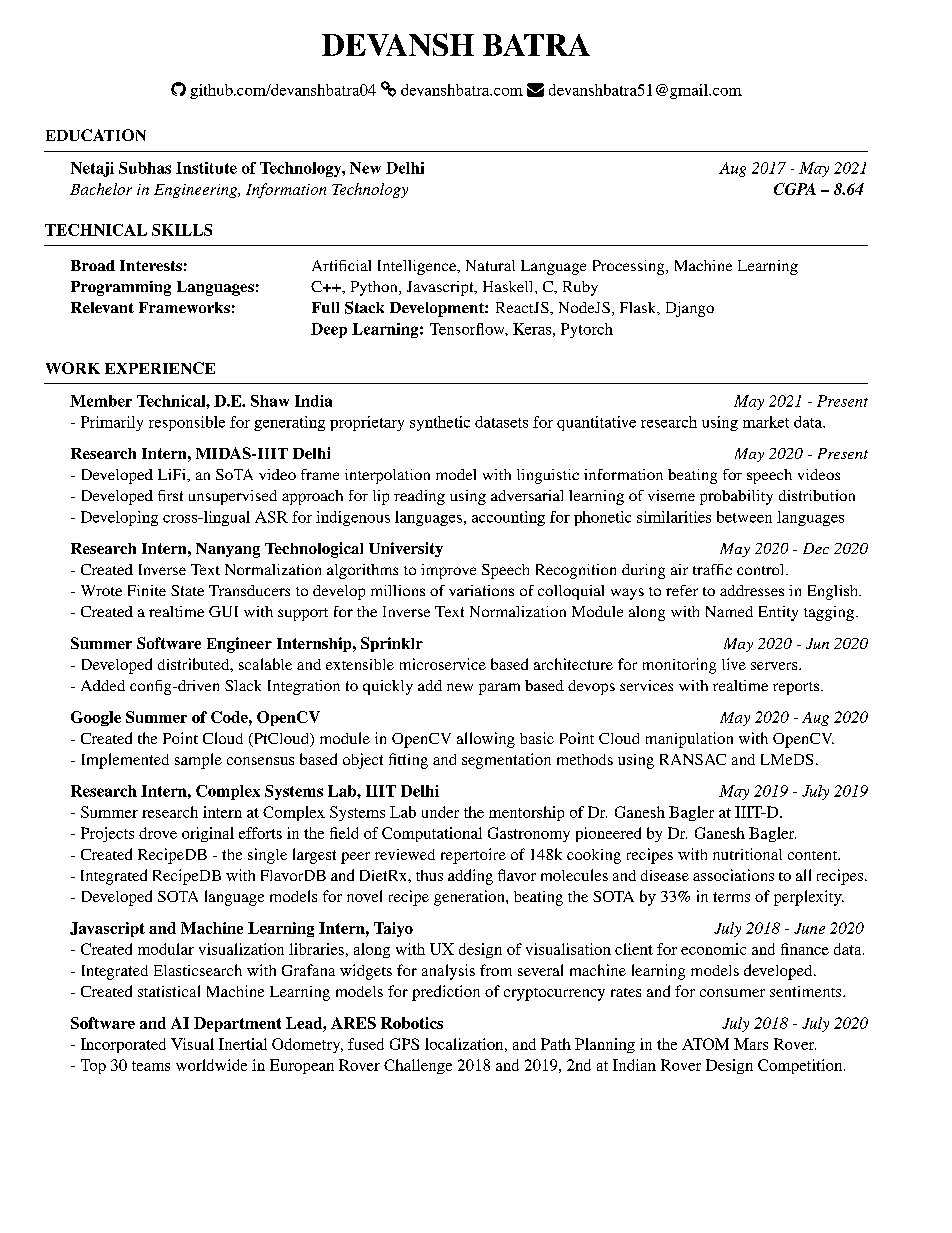  I want to click on Processing, so click(630, 267).
